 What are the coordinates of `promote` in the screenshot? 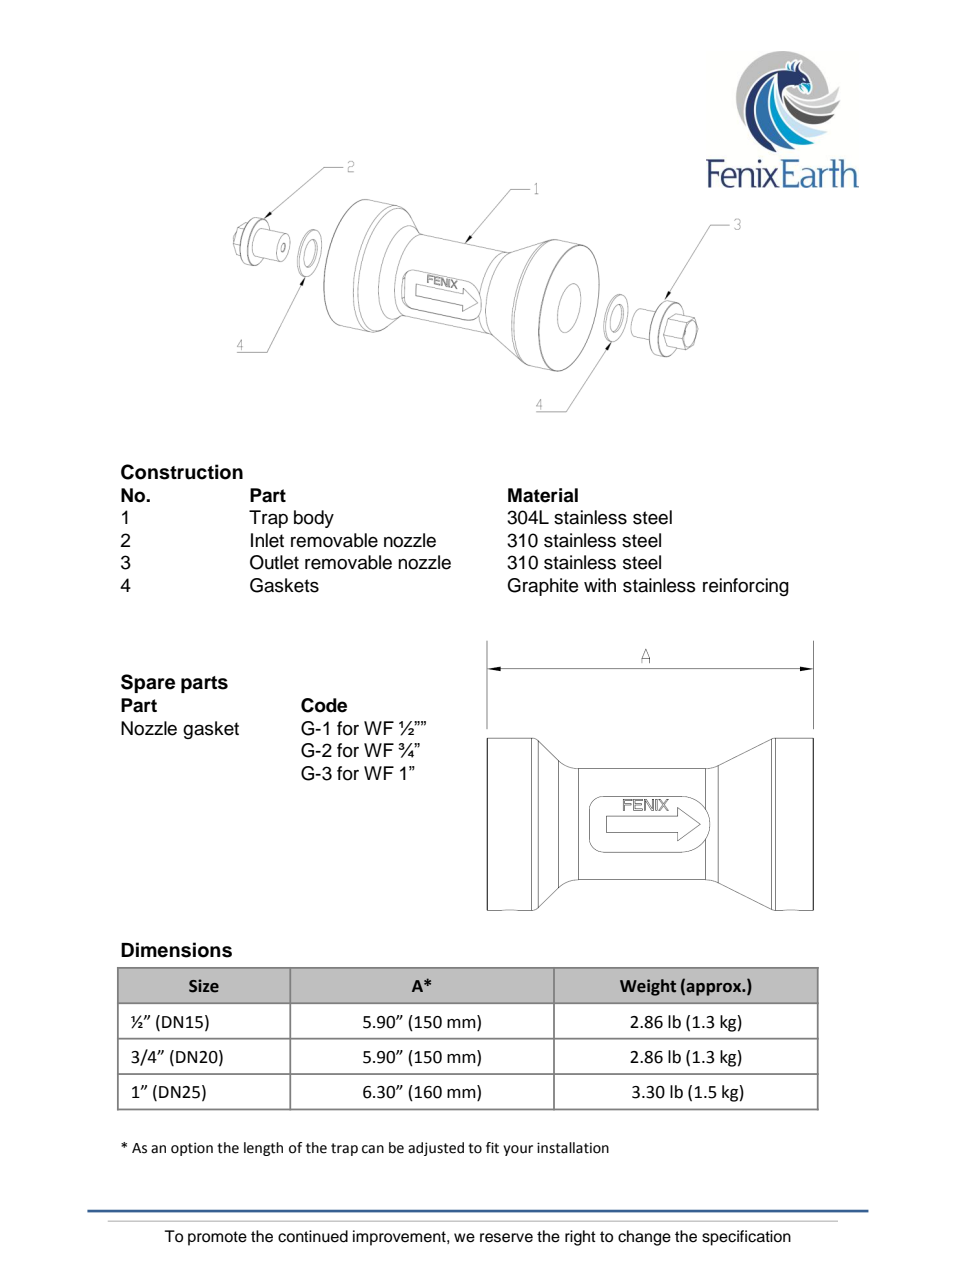 It's located at (217, 1238).
